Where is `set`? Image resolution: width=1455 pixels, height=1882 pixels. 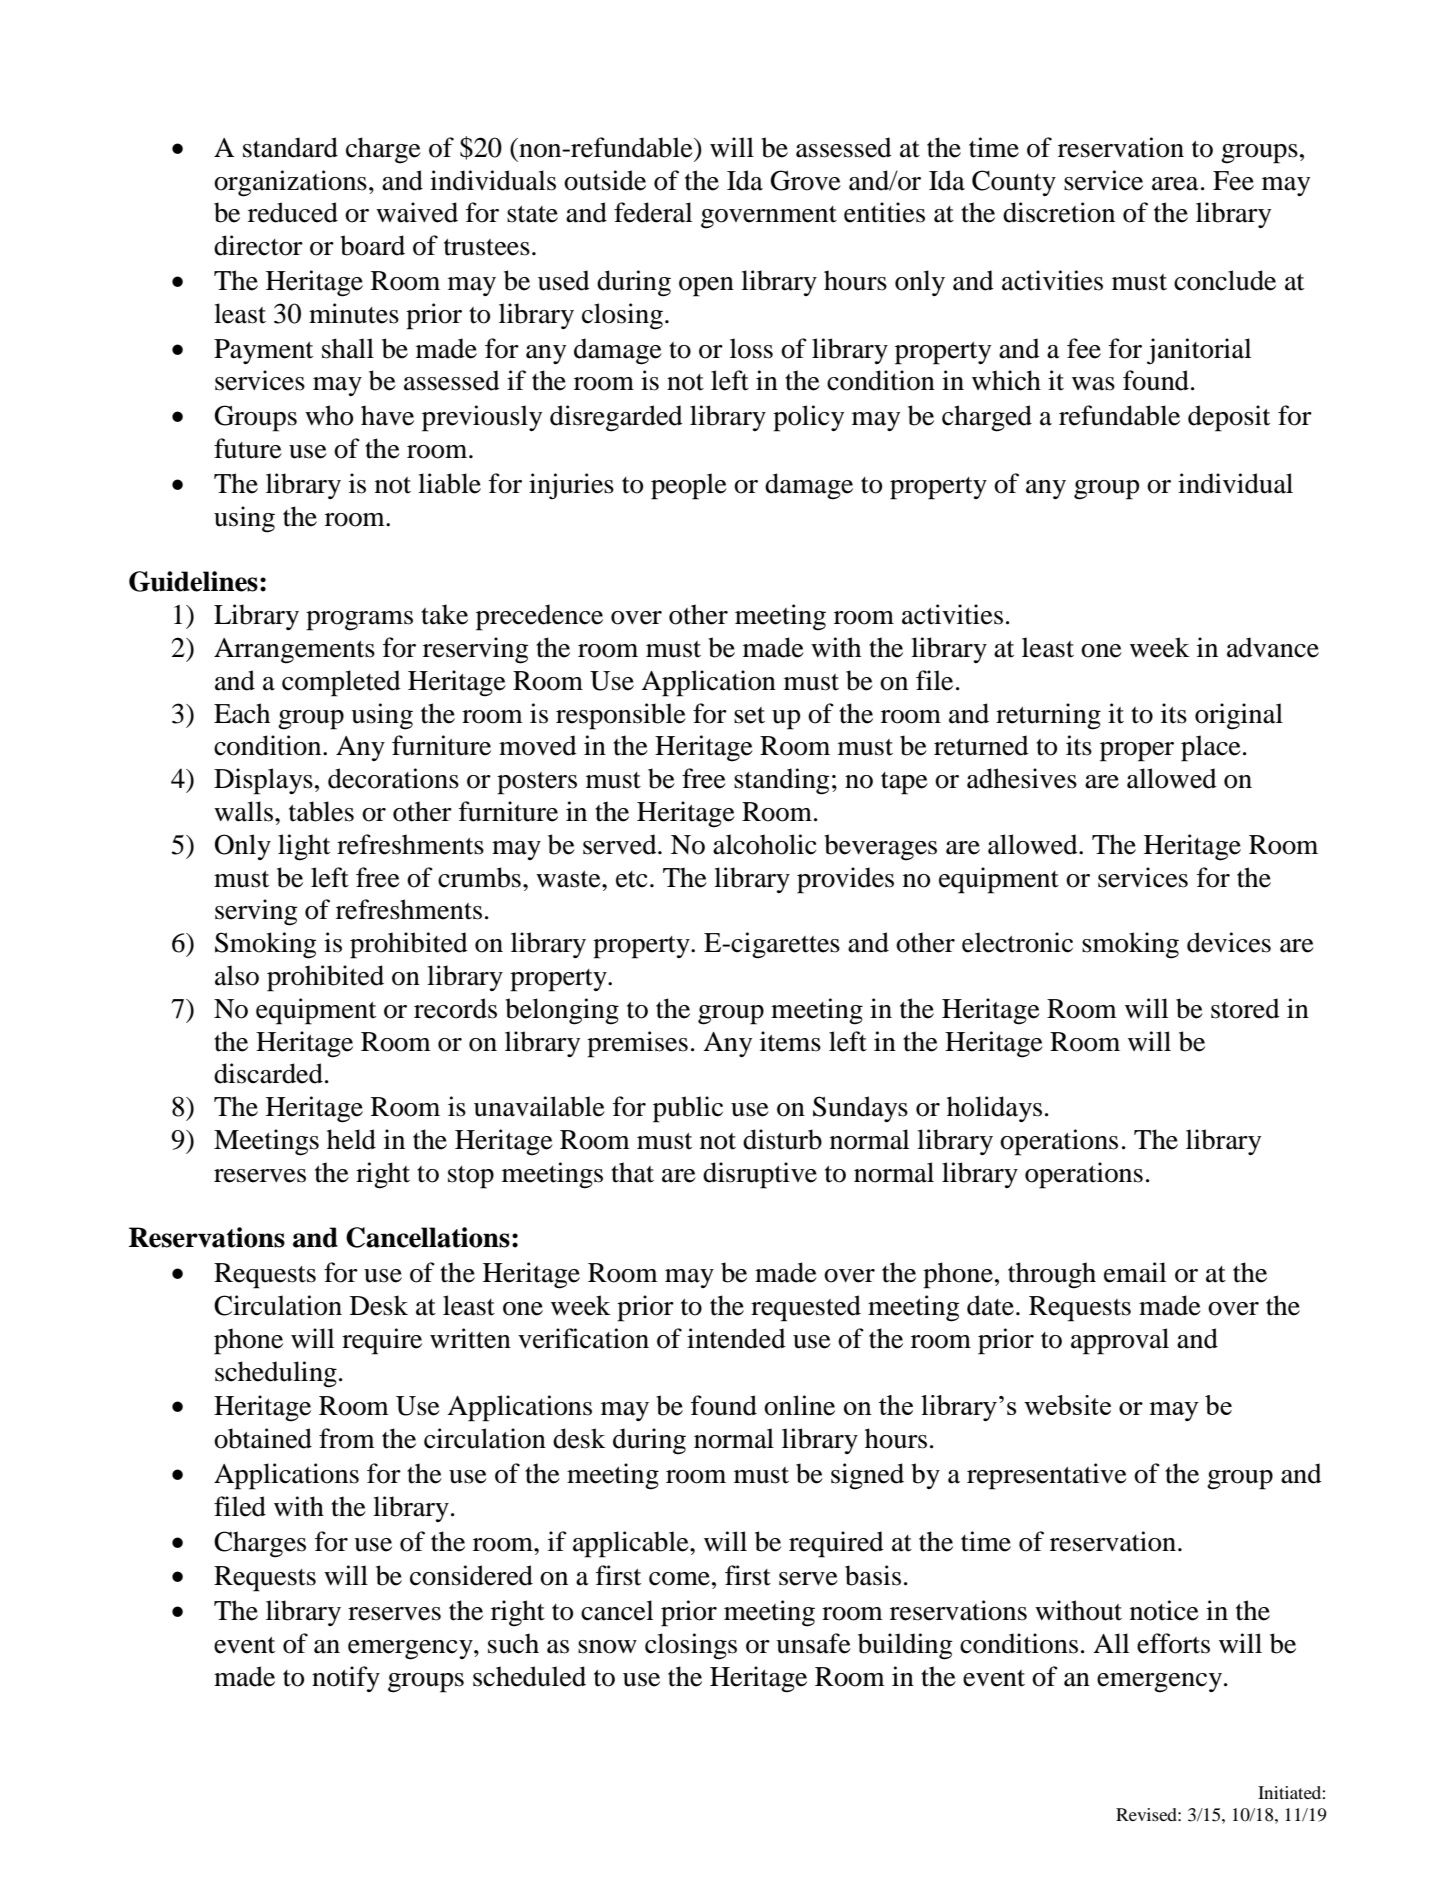 set is located at coordinates (749, 715).
